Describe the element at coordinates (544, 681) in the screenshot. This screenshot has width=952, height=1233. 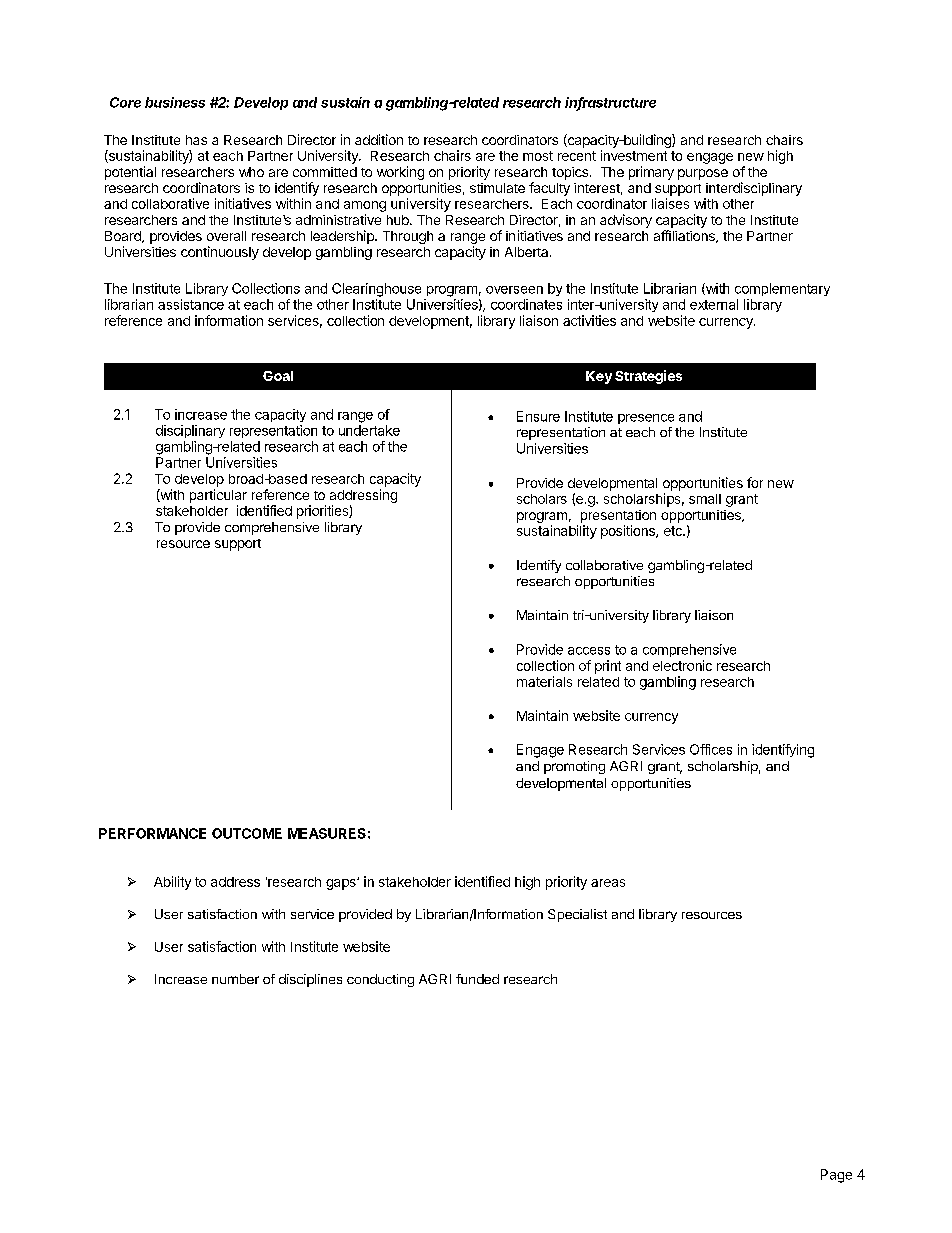
I see `materials` at that location.
